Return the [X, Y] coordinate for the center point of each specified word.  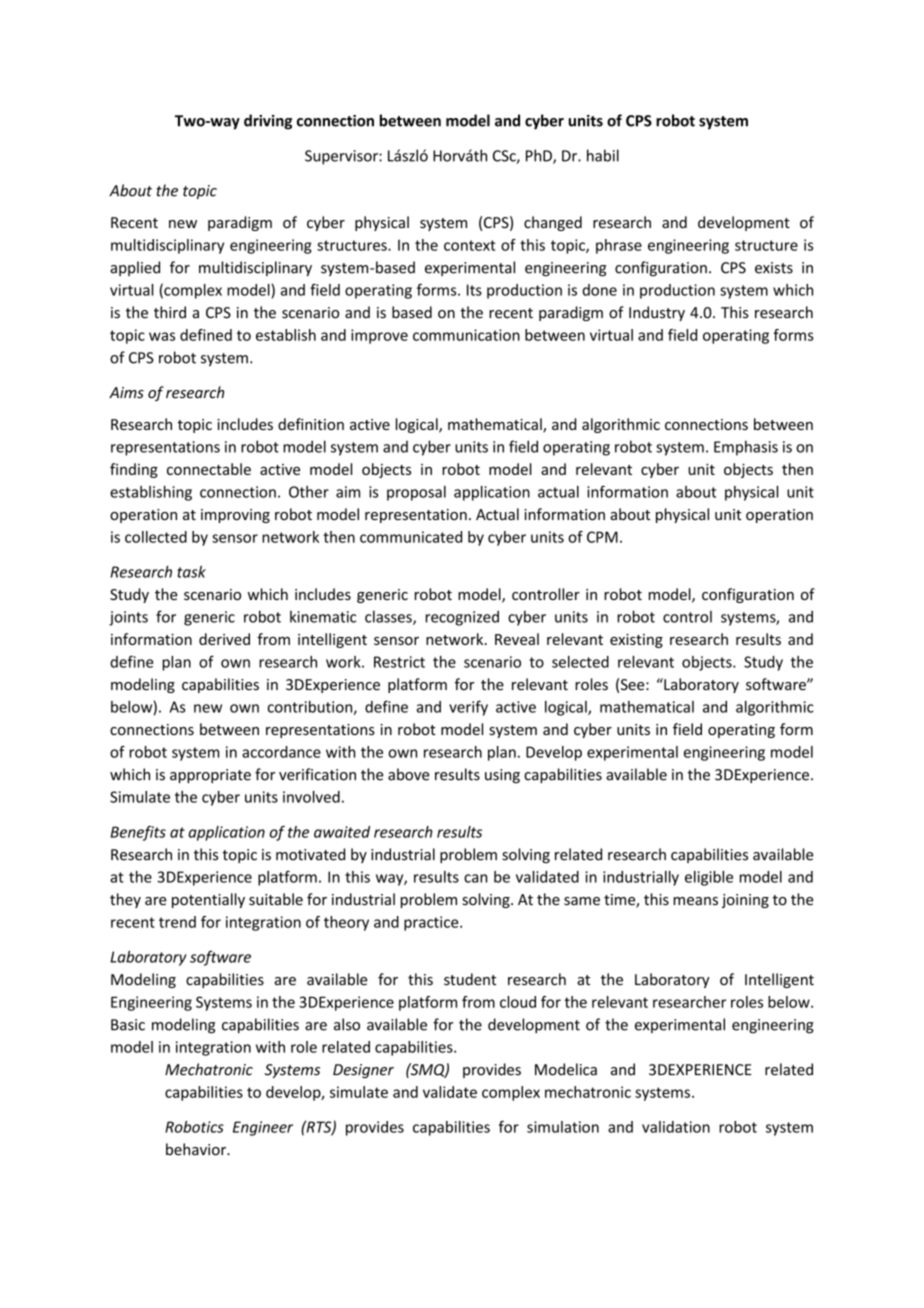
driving [268, 122]
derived [224, 639]
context [470, 245]
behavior [197, 1149]
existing [636, 641]
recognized [462, 618]
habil [603, 155]
